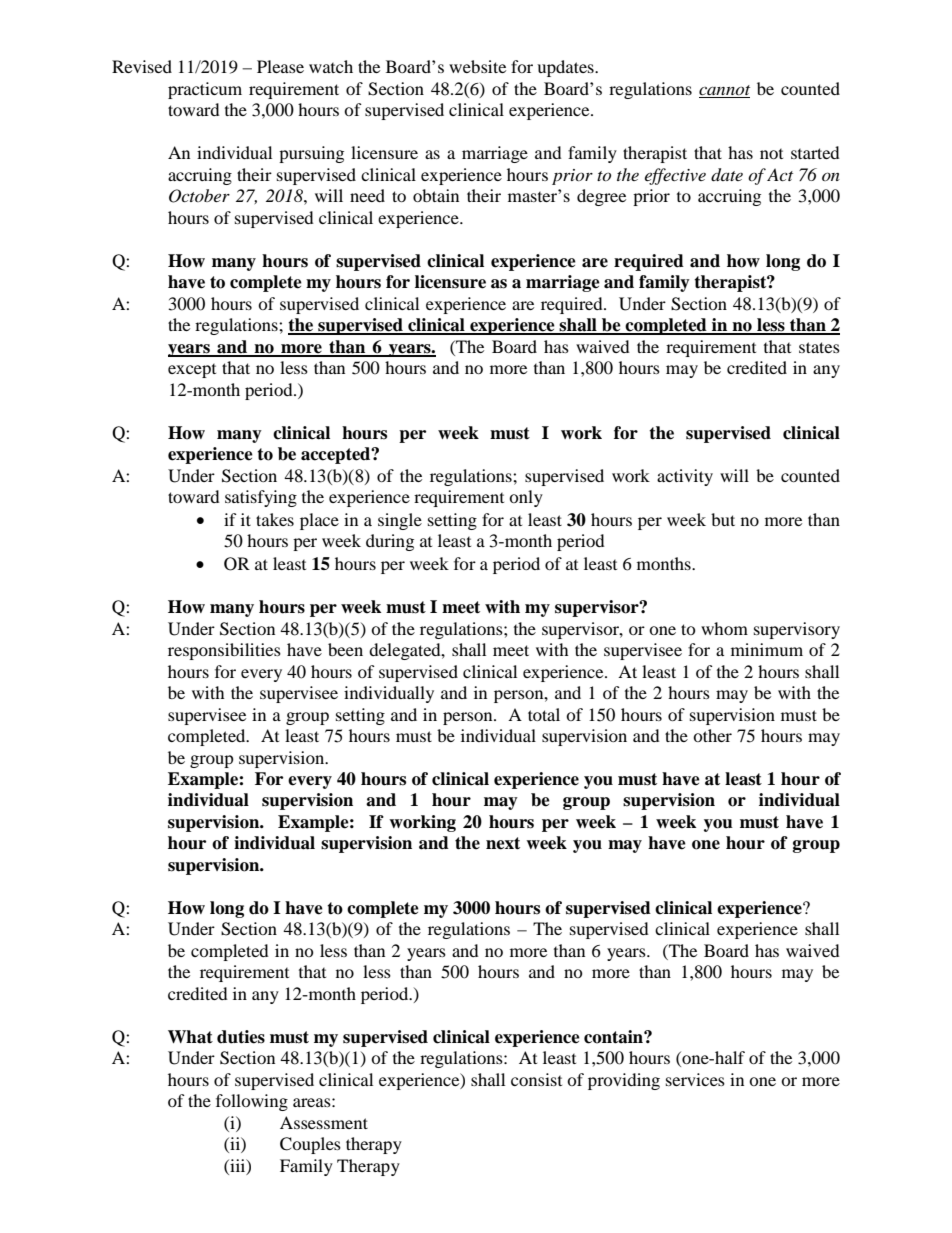  Describe the element at coordinates (503, 843) in the screenshot. I see `next` at that location.
